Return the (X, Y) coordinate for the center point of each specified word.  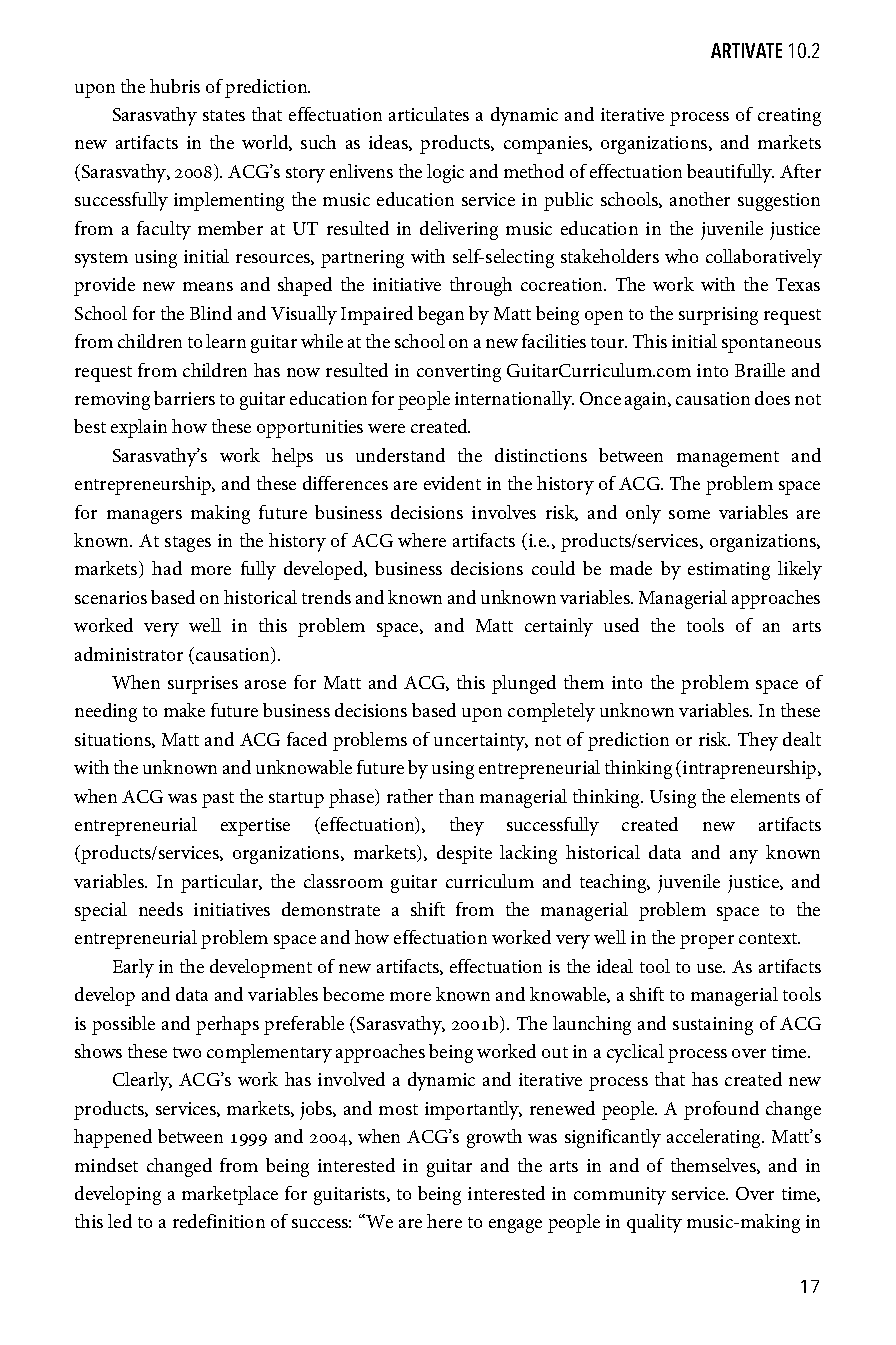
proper (707, 942)
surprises (203, 685)
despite (464, 854)
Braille (760, 370)
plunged (524, 684)
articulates (429, 114)
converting (459, 373)
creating (789, 117)
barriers (184, 398)
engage (515, 1226)
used (621, 625)
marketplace (230, 1195)
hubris (175, 86)
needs (161, 909)
